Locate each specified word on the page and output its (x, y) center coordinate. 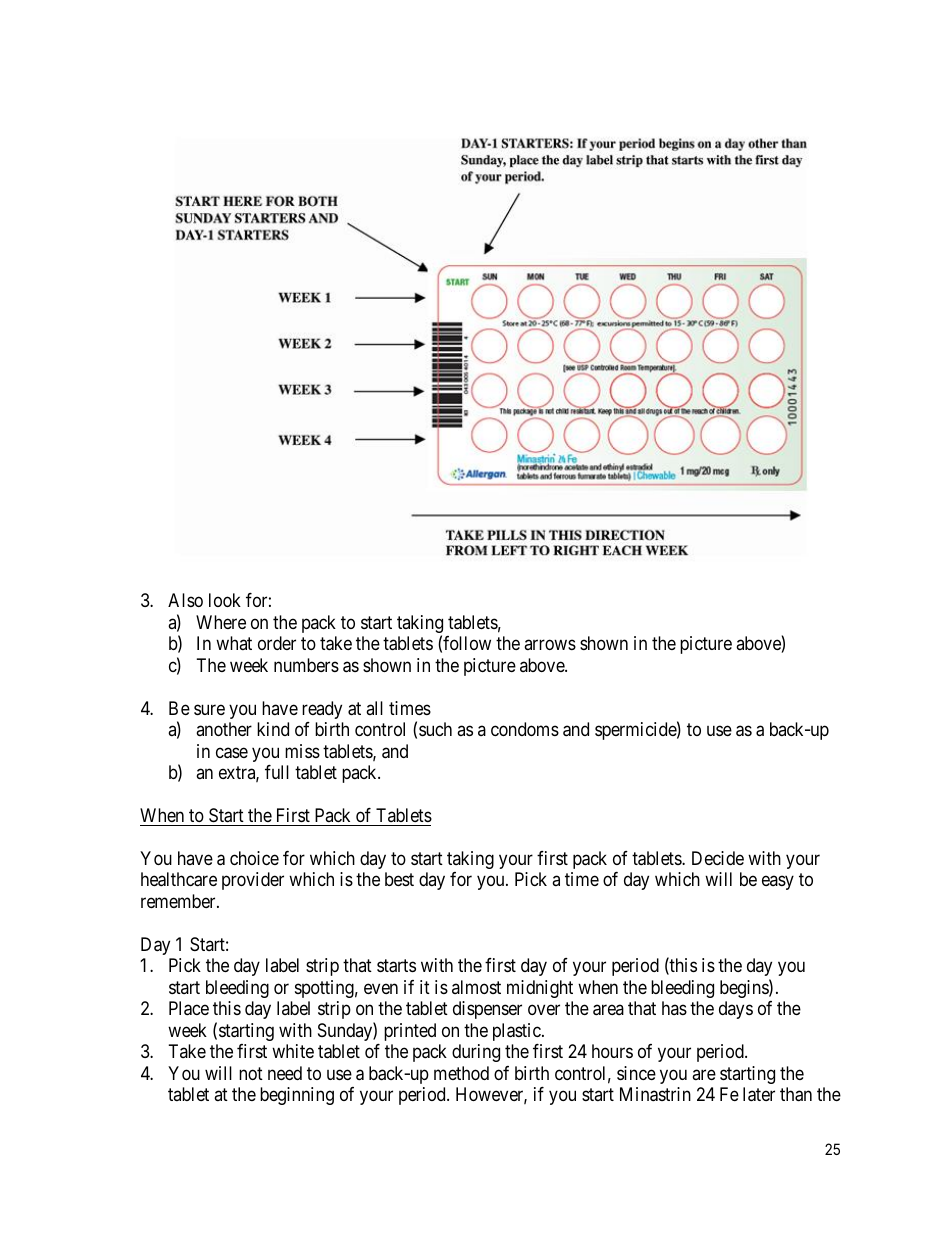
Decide (718, 858)
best (399, 879)
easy (778, 883)
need (285, 1073)
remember (179, 901)
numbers (306, 665)
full (277, 772)
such (435, 729)
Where (221, 622)
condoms (525, 729)
